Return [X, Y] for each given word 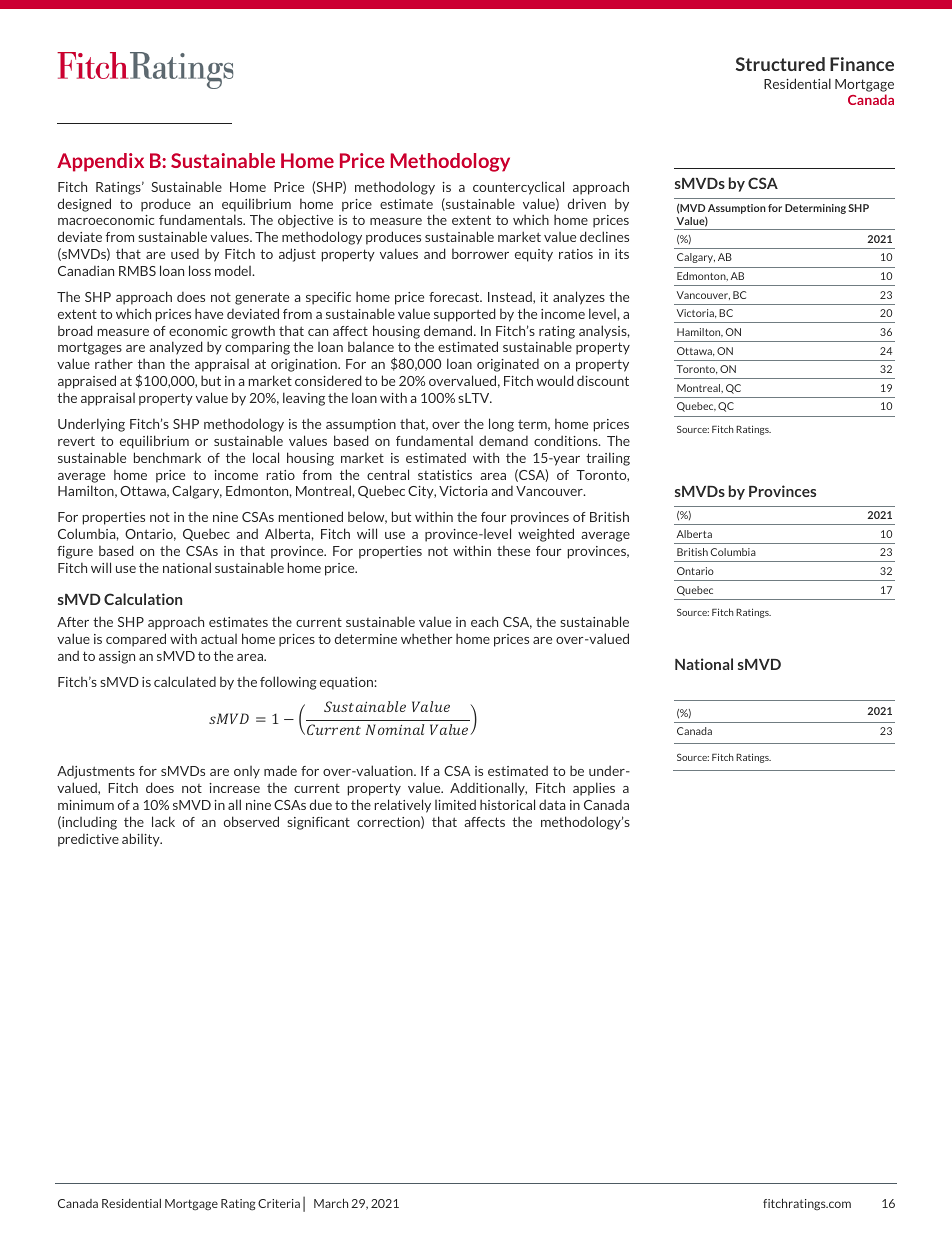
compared [136, 640]
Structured [780, 64]
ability [142, 840]
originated [508, 365]
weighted [546, 535]
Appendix [100, 162]
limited [455, 804]
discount [603, 380]
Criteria [279, 1203]
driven [587, 203]
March [331, 1203]
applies [594, 789]
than [151, 363]
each [484, 621]
